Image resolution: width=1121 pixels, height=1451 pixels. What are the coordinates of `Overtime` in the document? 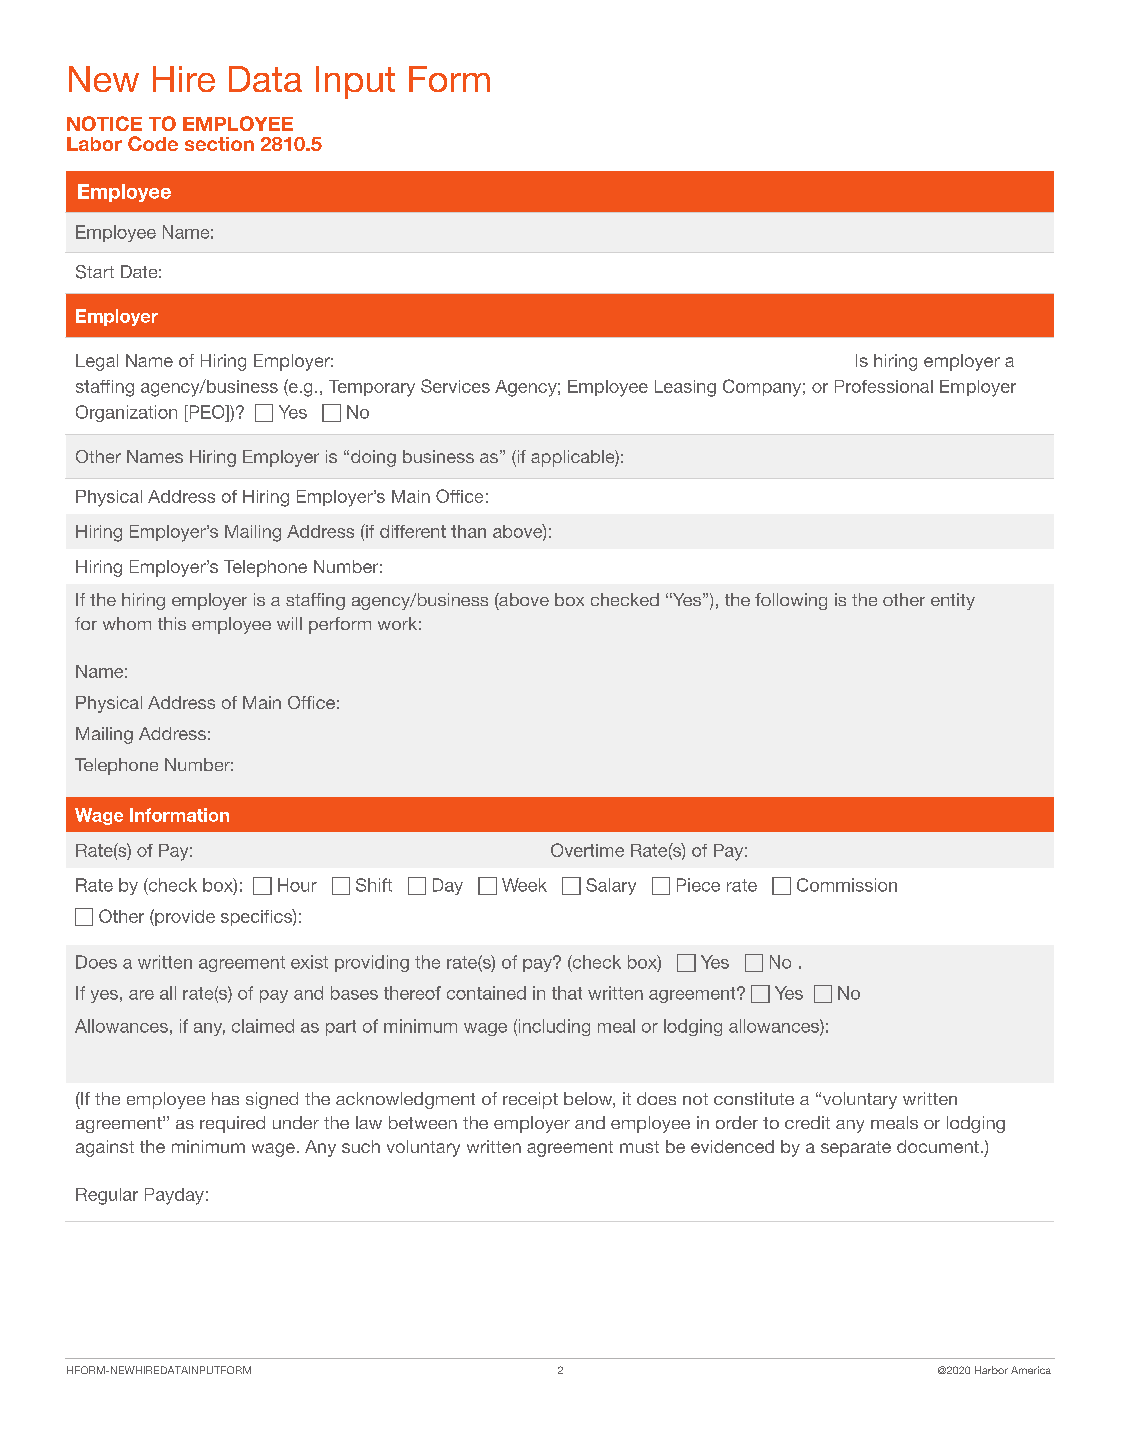 It's located at (587, 850).
